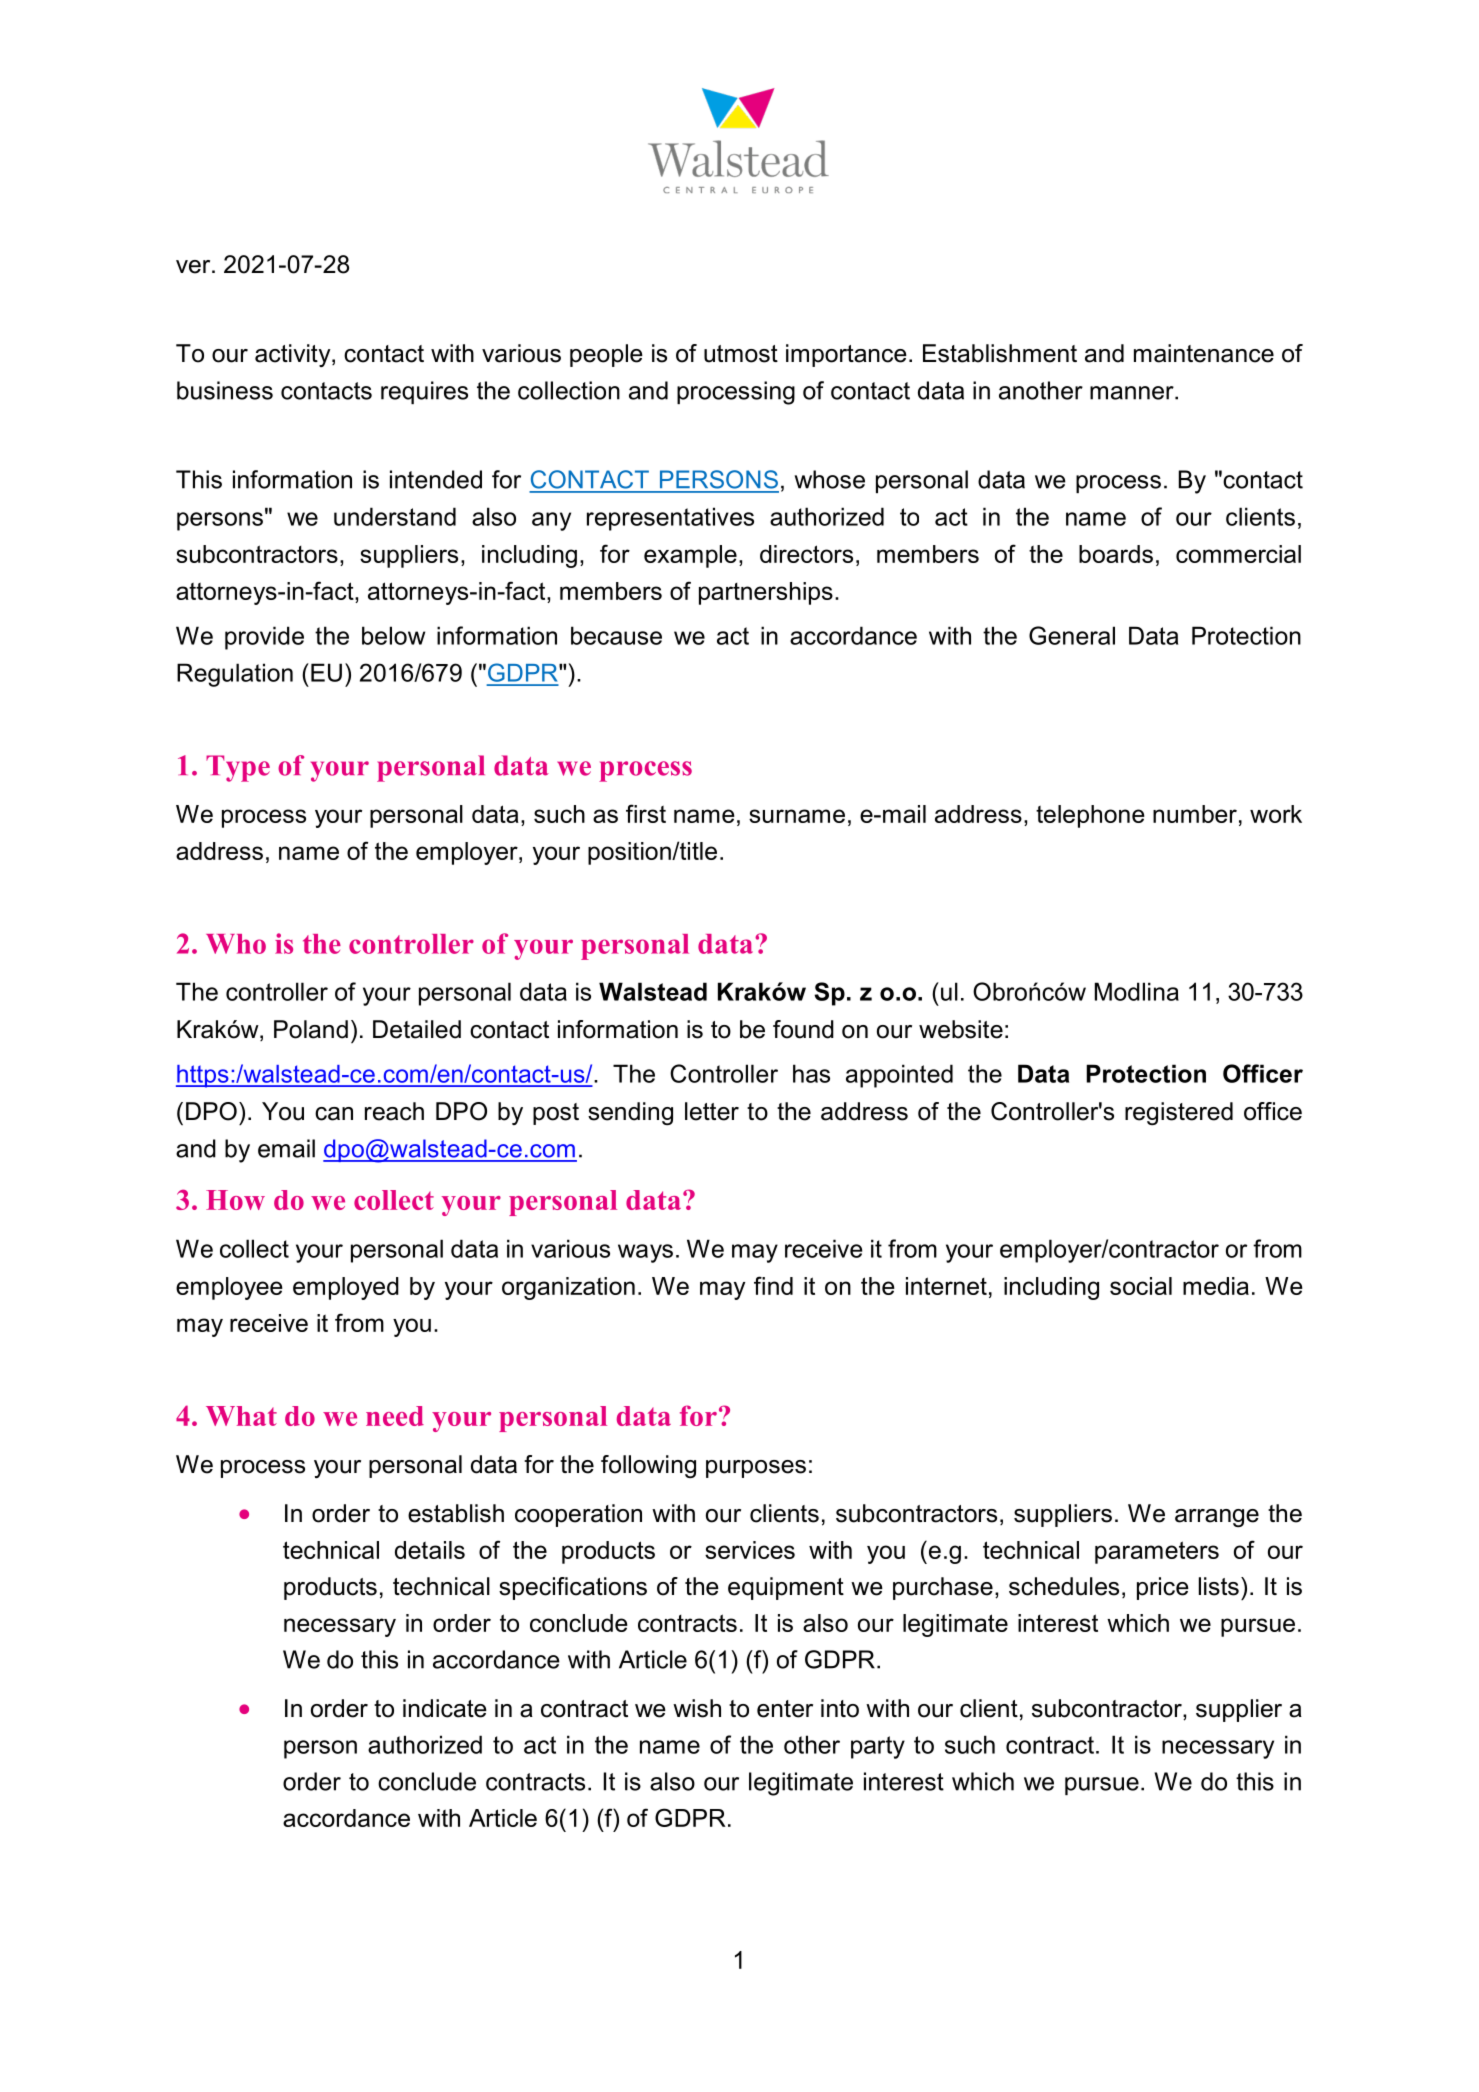 The width and height of the screenshot is (1479, 2092). What do you see at coordinates (445, 1708) in the screenshot?
I see `indicate` at bounding box center [445, 1708].
